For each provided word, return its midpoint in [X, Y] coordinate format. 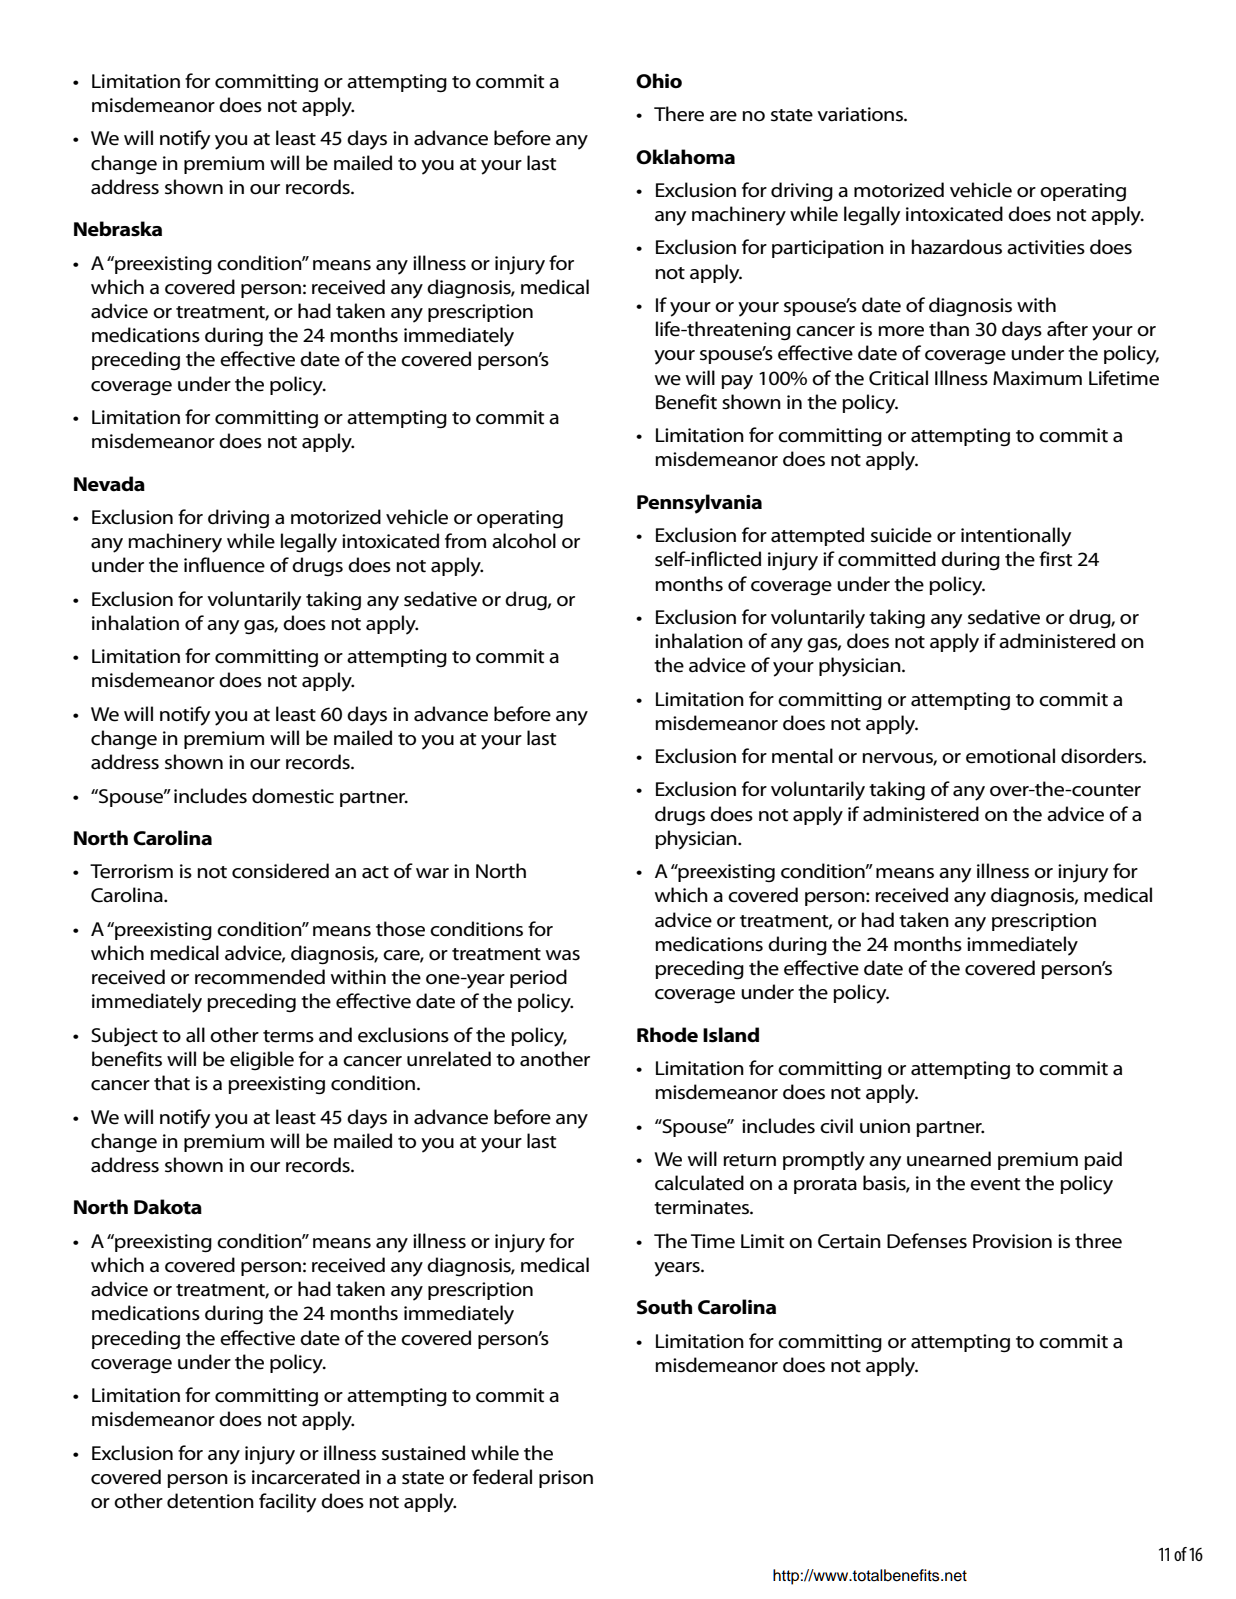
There [679, 114]
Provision [1012, 1241]
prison [566, 1479]
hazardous [957, 247]
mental [802, 756]
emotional [1010, 756]
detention [210, 1501]
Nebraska [118, 229]
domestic [293, 796]
